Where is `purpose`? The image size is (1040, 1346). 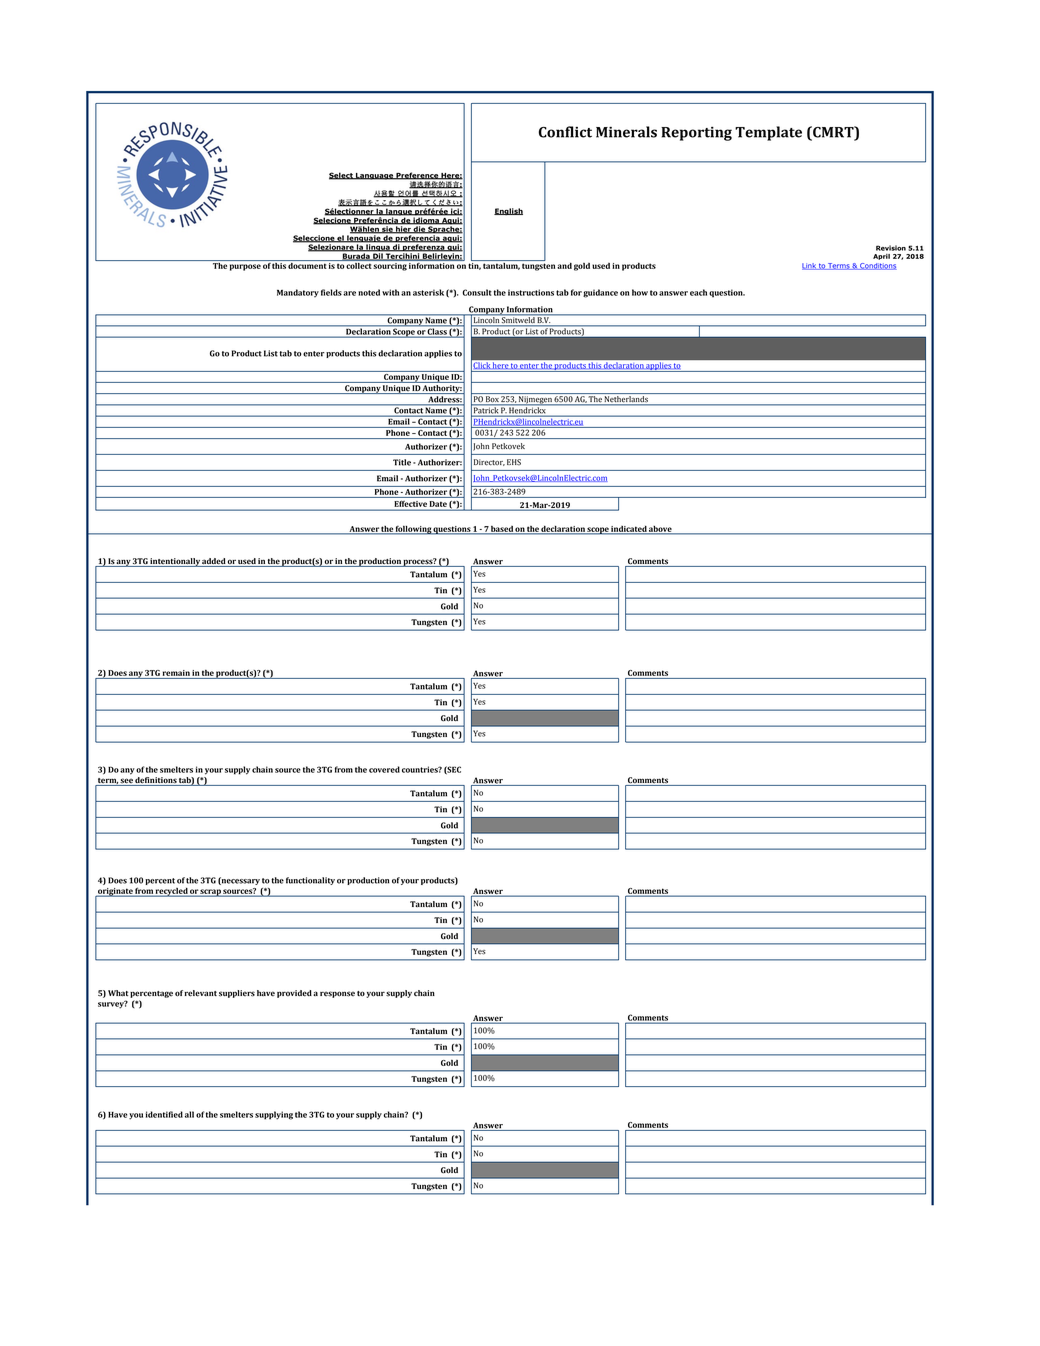 purpose is located at coordinates (245, 267).
